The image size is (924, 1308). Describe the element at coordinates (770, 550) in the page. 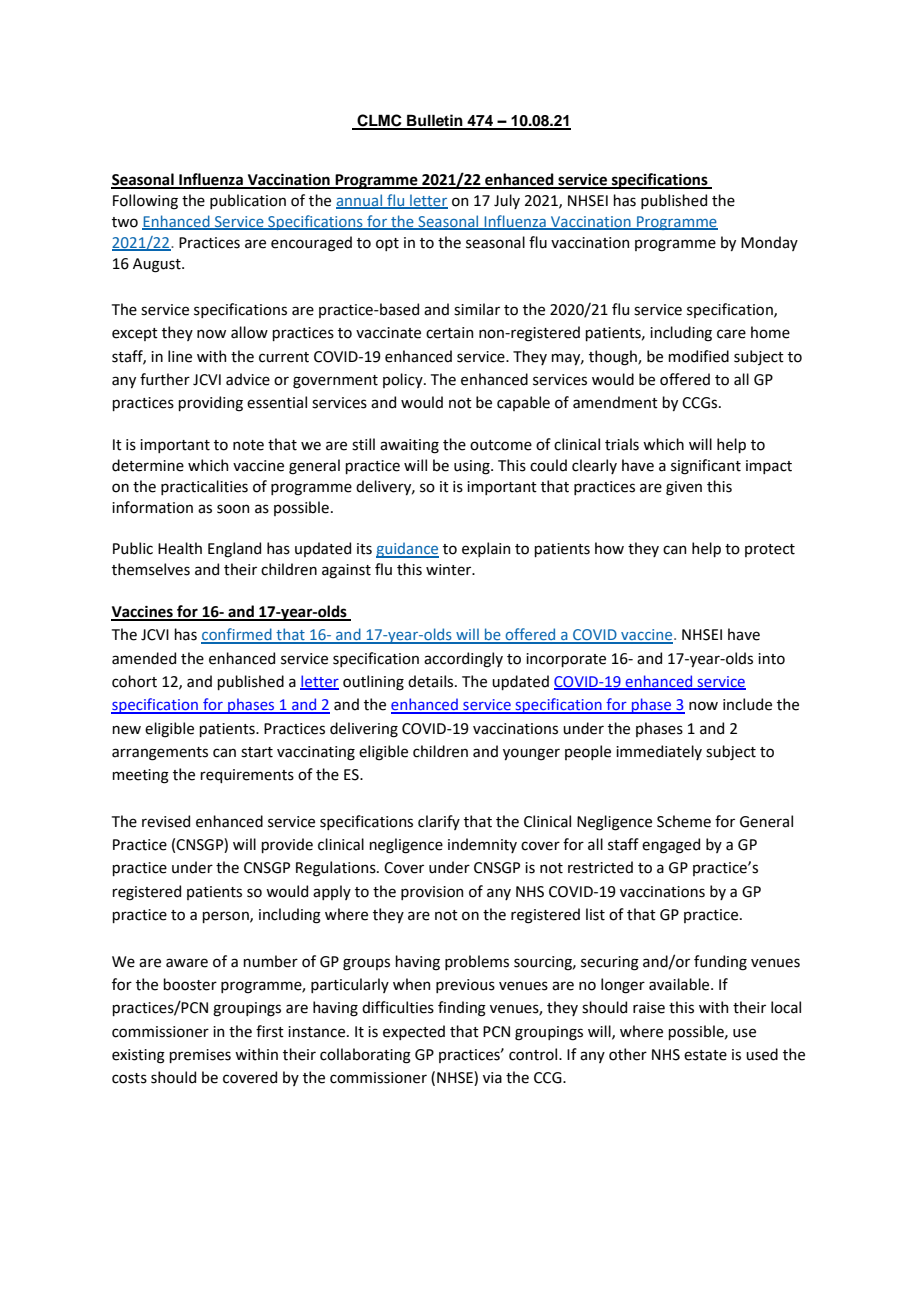

I see `protect` at that location.
